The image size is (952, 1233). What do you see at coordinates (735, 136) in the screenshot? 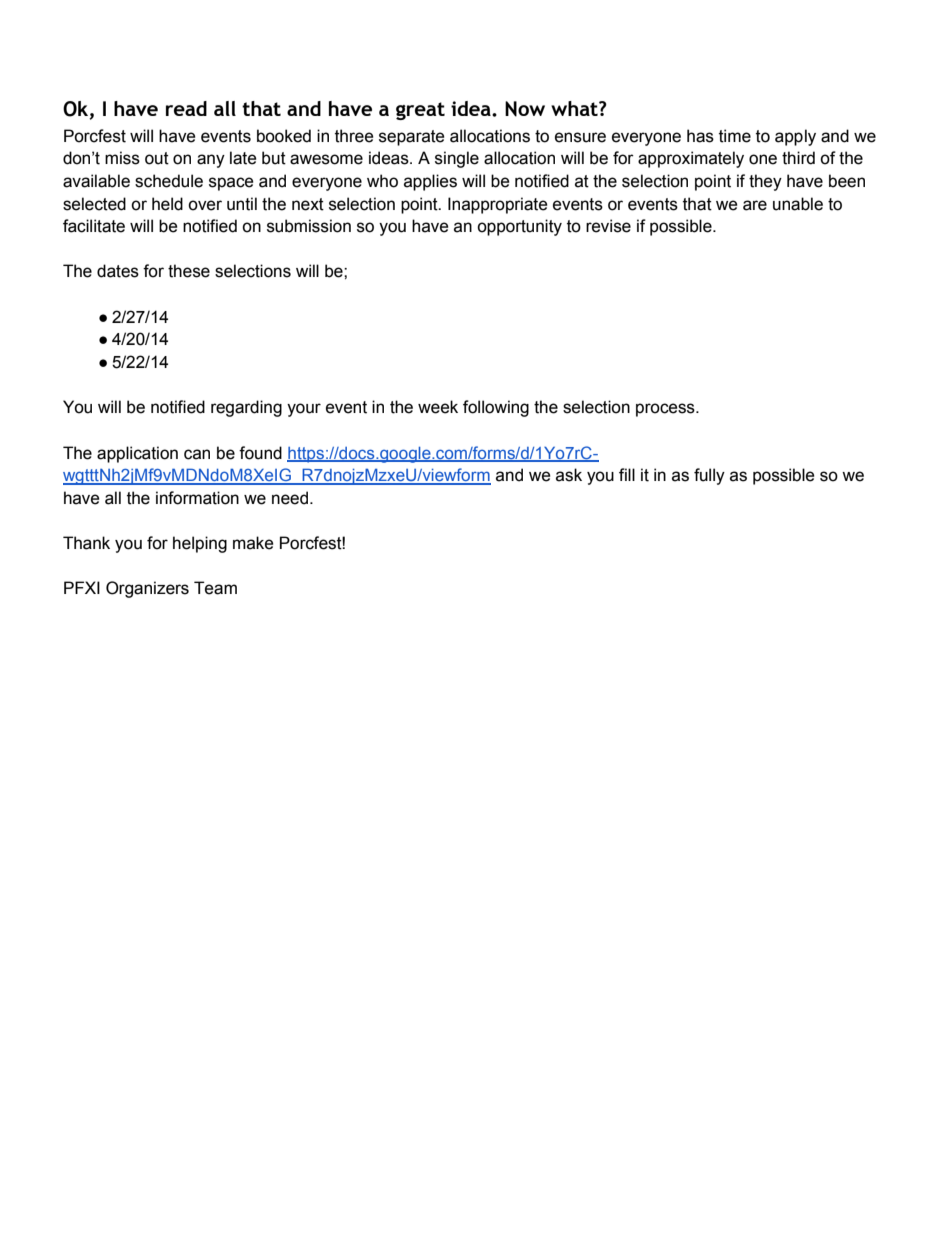
I see `time` at bounding box center [735, 136].
